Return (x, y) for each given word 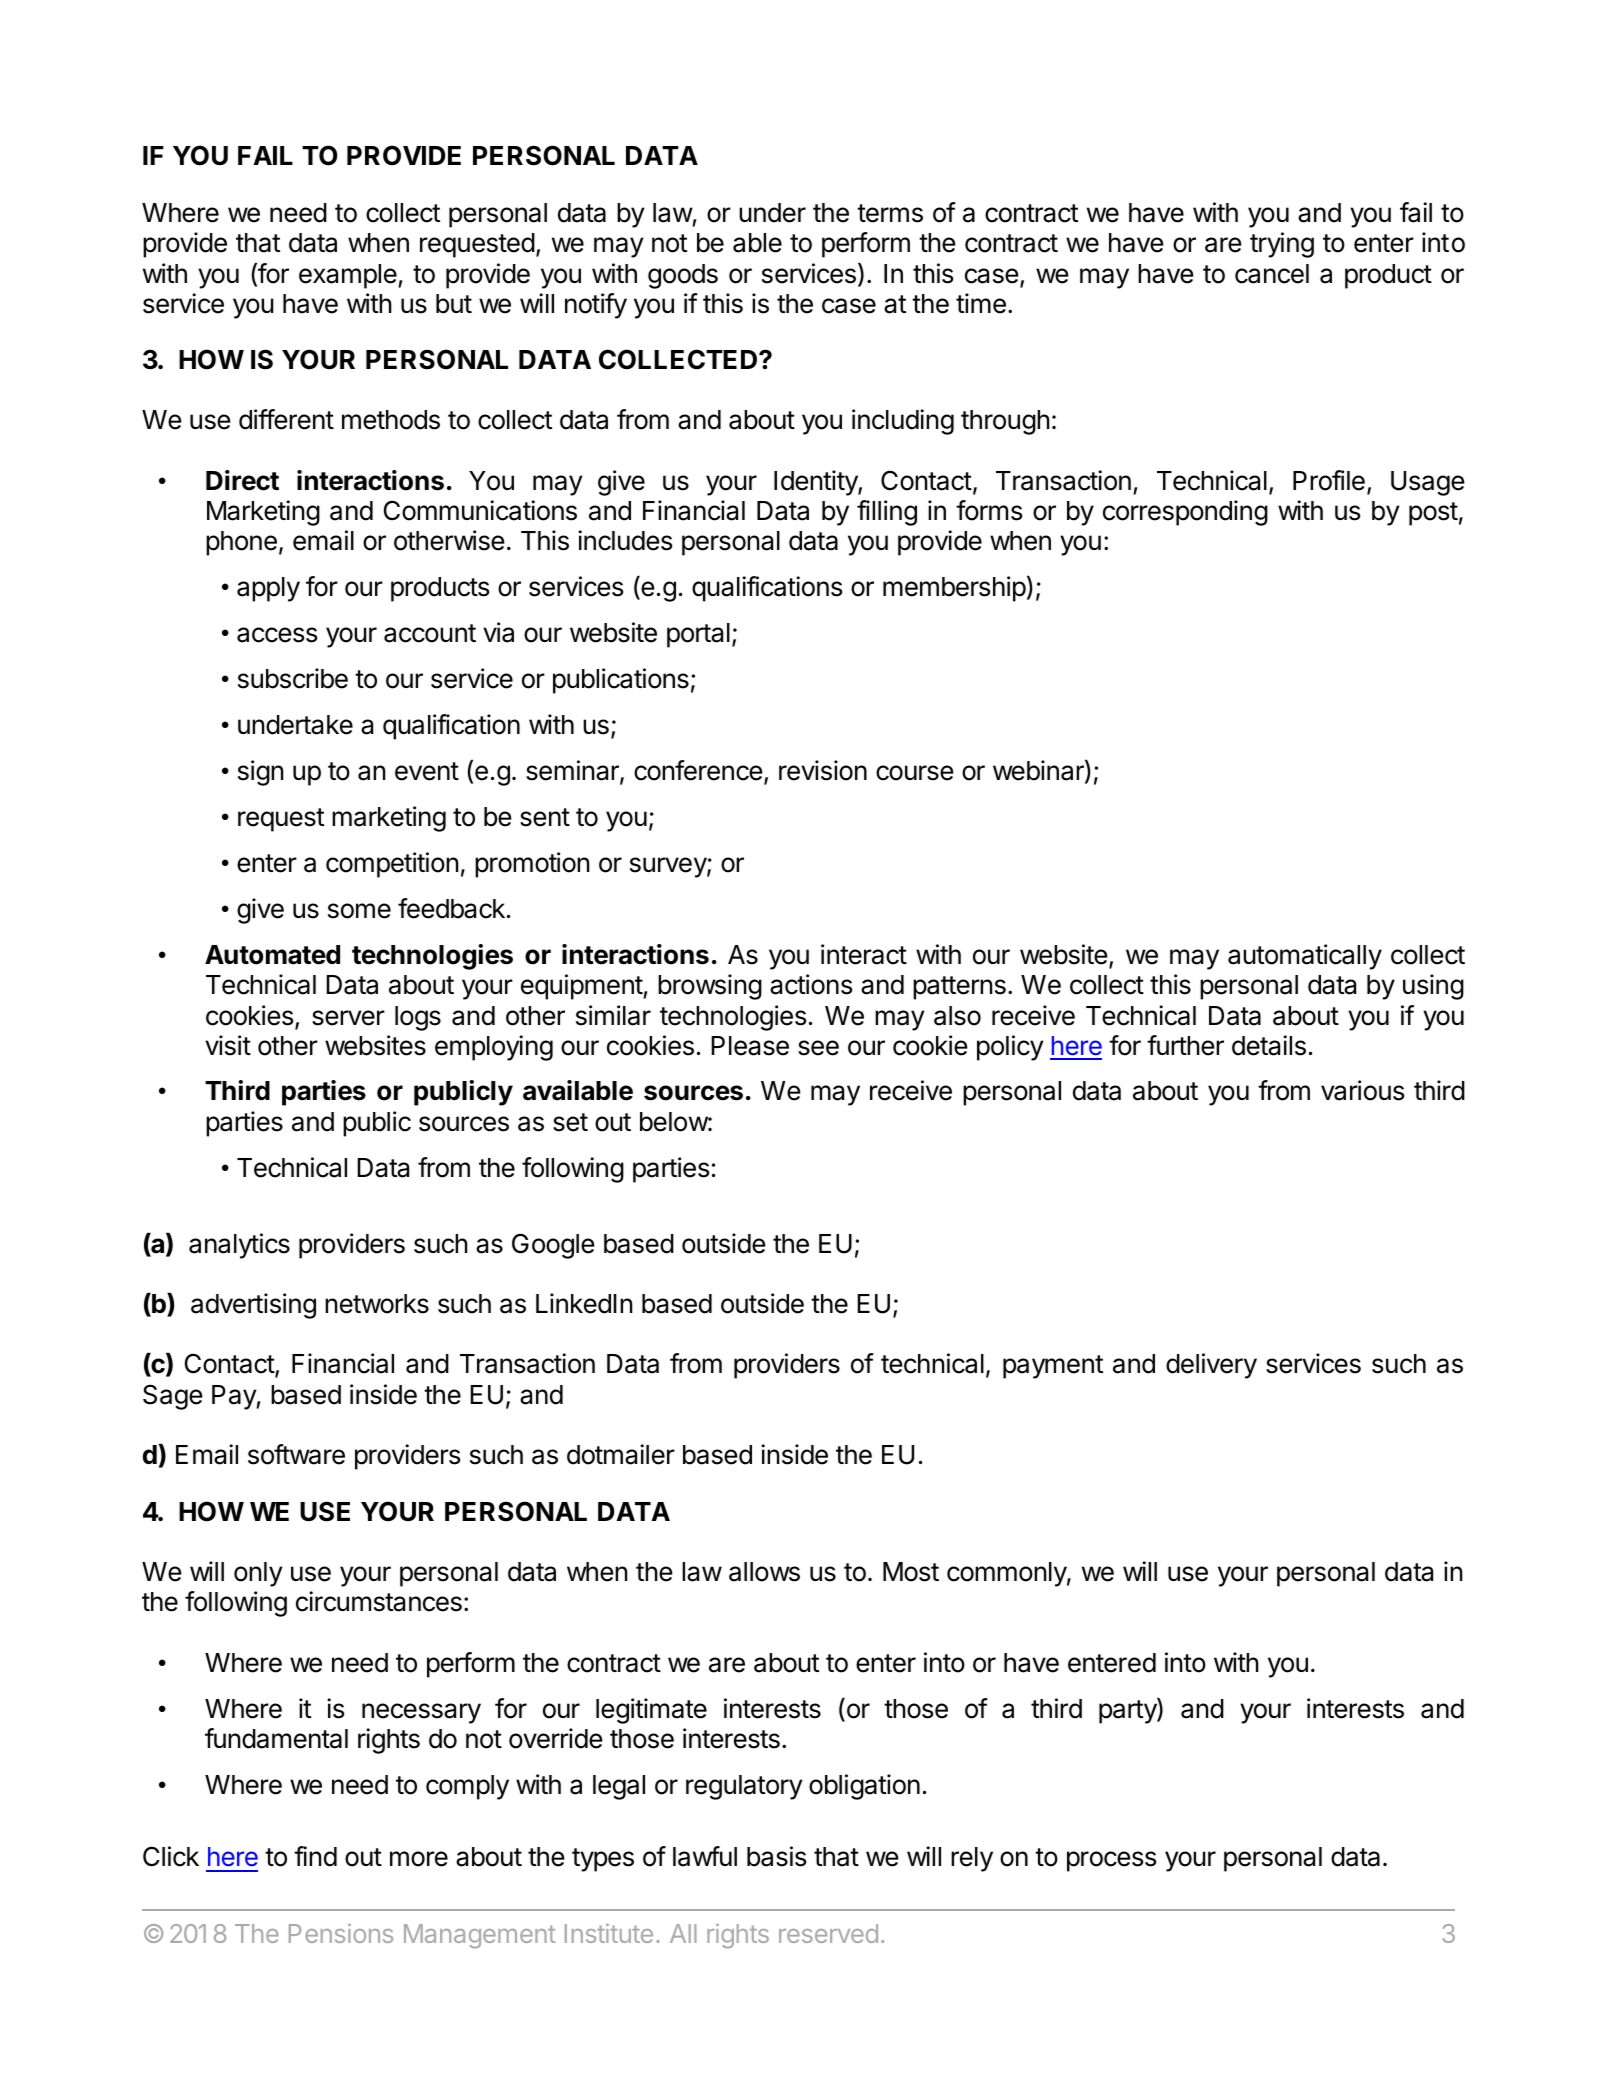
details (1269, 1045)
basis (776, 1856)
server (348, 1018)
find (315, 1856)
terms (890, 213)
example (348, 276)
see (818, 1048)
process (1111, 1861)
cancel (1272, 274)
